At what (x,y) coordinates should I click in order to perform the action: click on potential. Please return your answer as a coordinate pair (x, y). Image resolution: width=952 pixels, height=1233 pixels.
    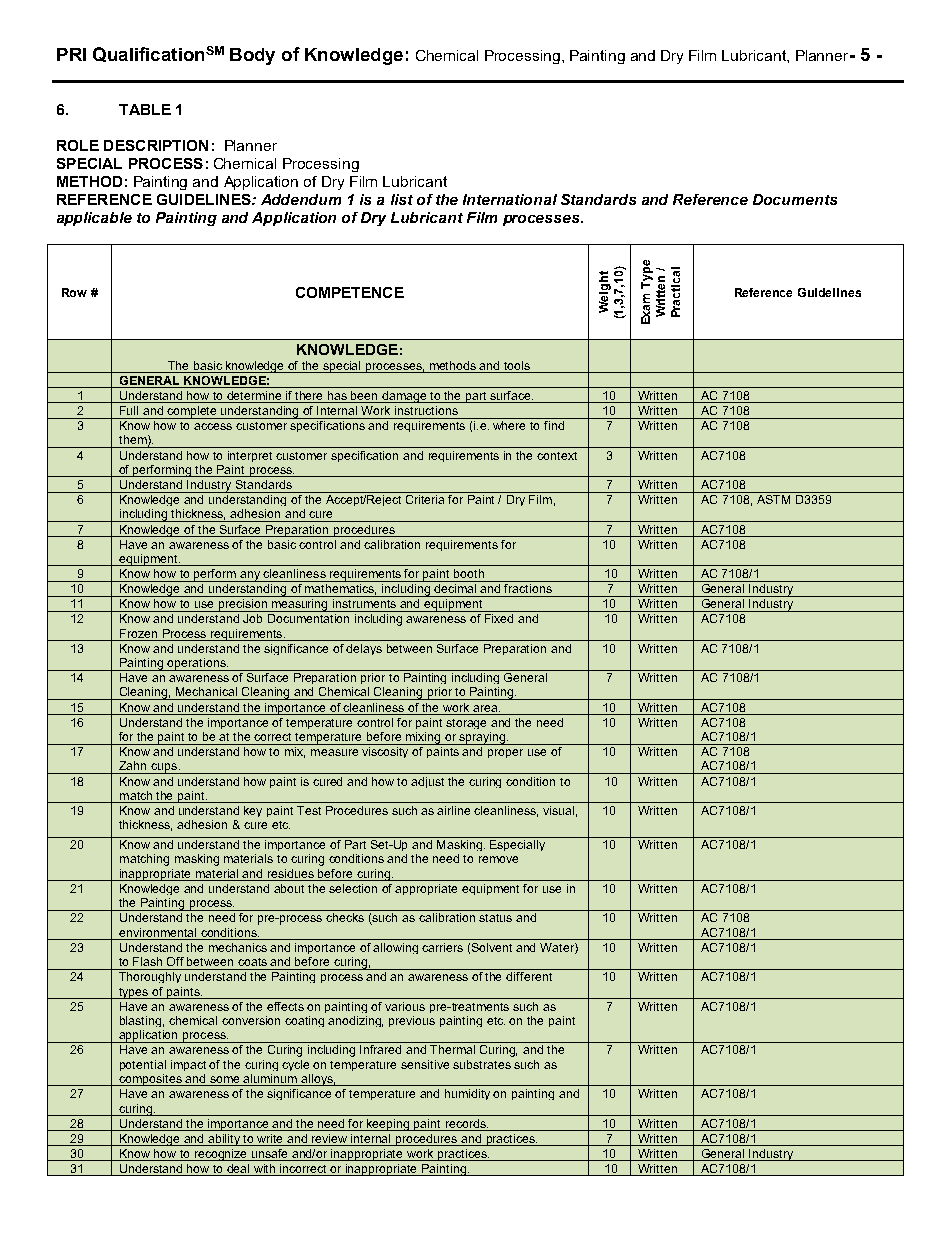
    Looking at the image, I should click on (143, 1065).
